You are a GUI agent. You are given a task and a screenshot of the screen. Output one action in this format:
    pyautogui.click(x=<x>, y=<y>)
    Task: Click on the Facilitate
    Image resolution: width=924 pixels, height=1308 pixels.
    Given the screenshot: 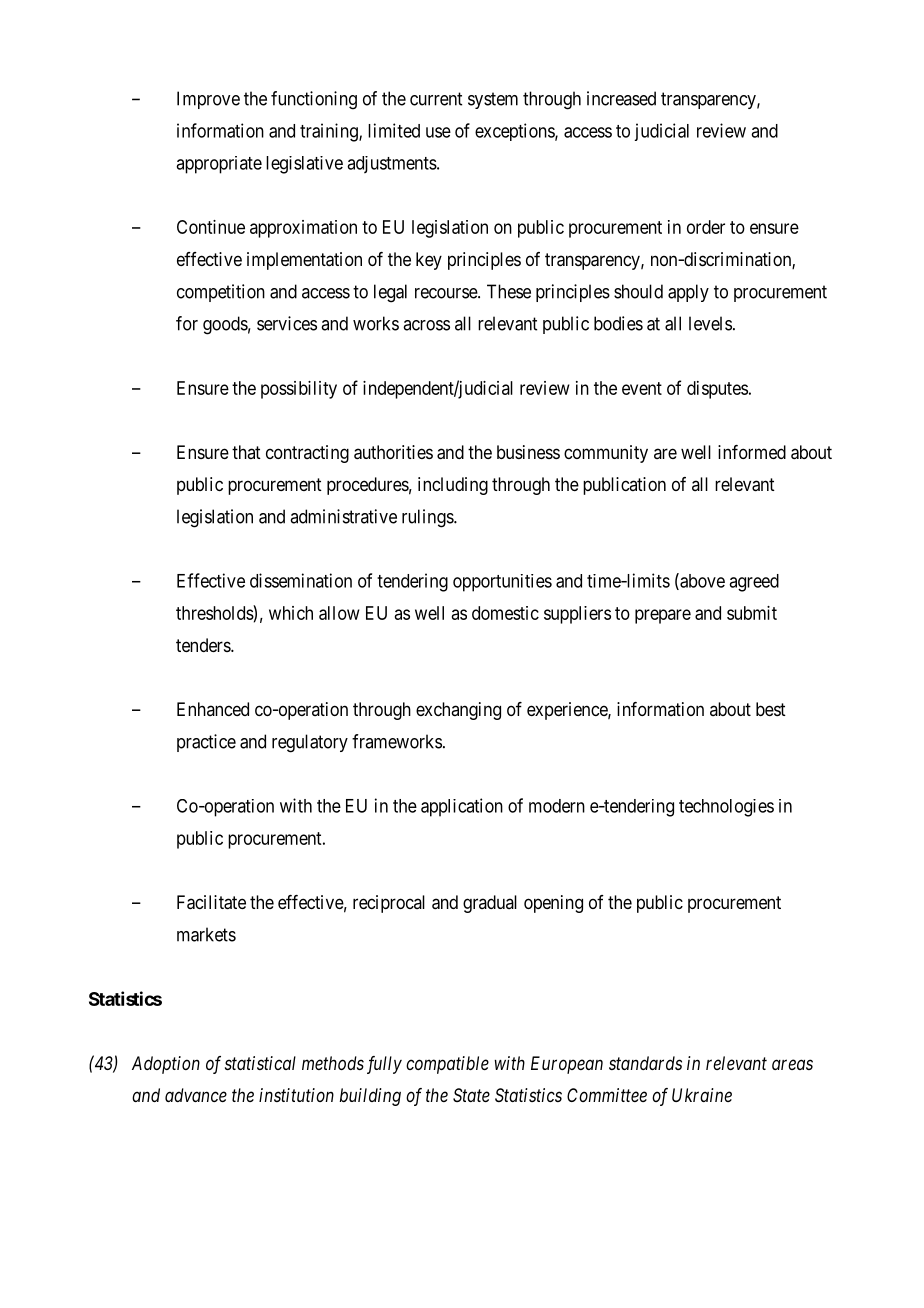 What is the action you would take?
    pyautogui.click(x=211, y=902)
